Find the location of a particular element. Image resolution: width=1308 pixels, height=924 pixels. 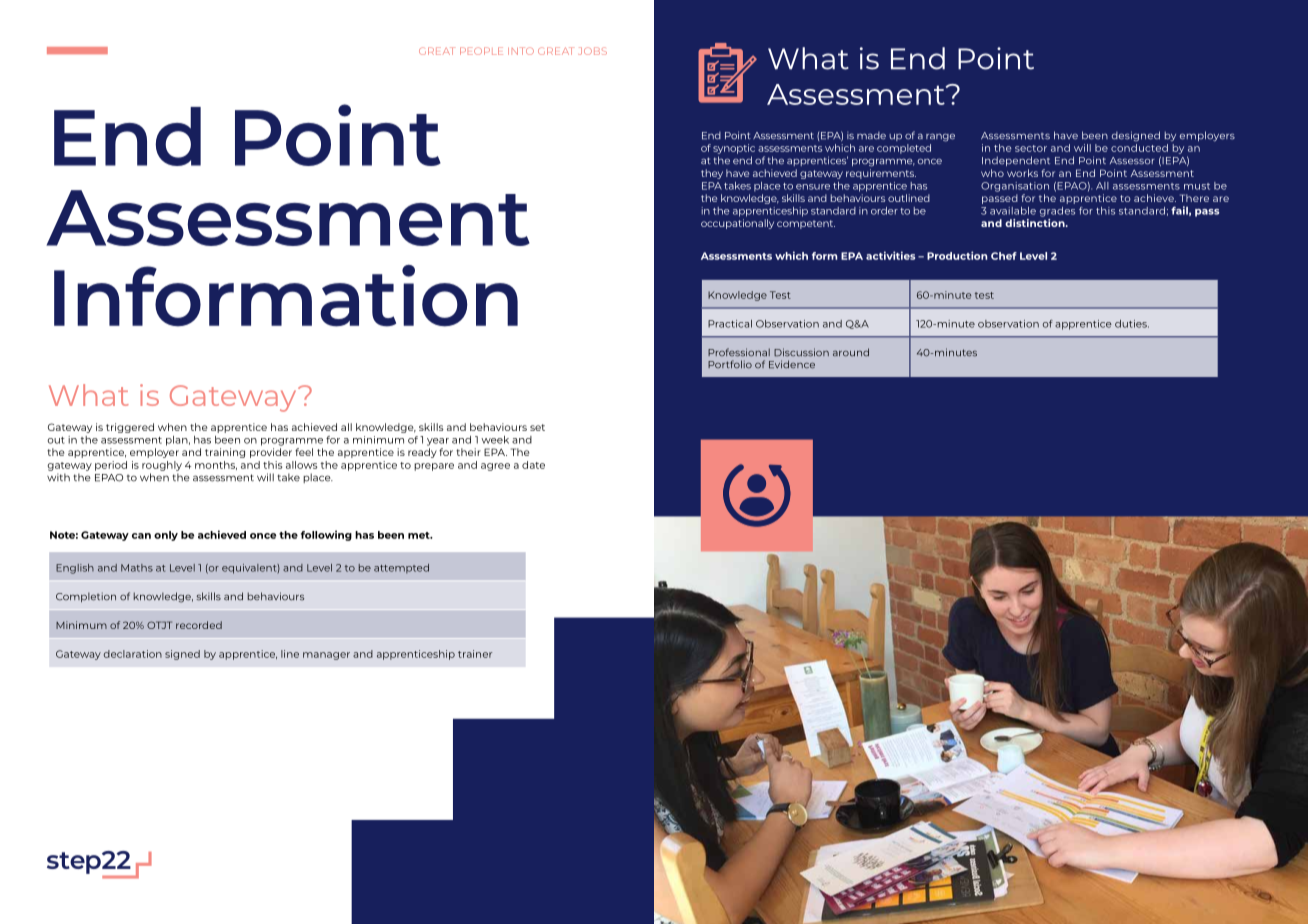

JOBS is located at coordinates (592, 51).
